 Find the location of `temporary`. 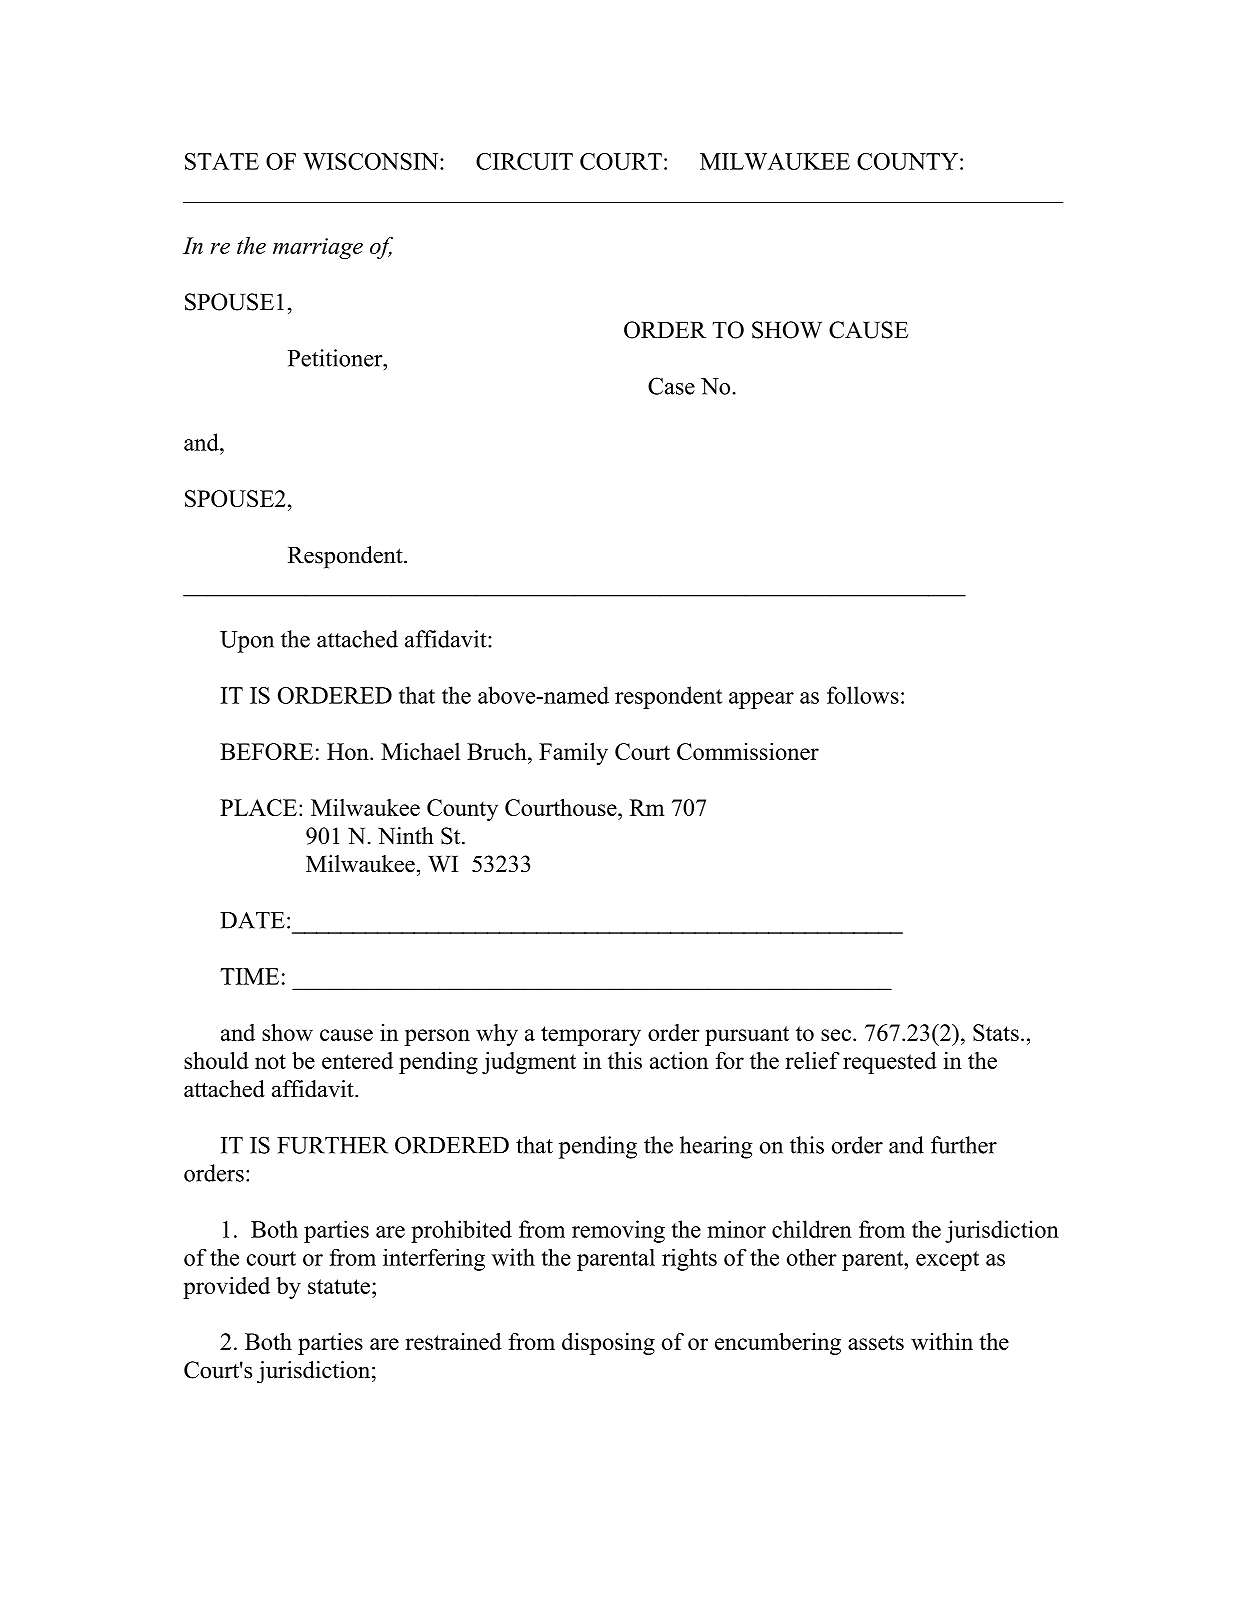

temporary is located at coordinates (591, 1036).
